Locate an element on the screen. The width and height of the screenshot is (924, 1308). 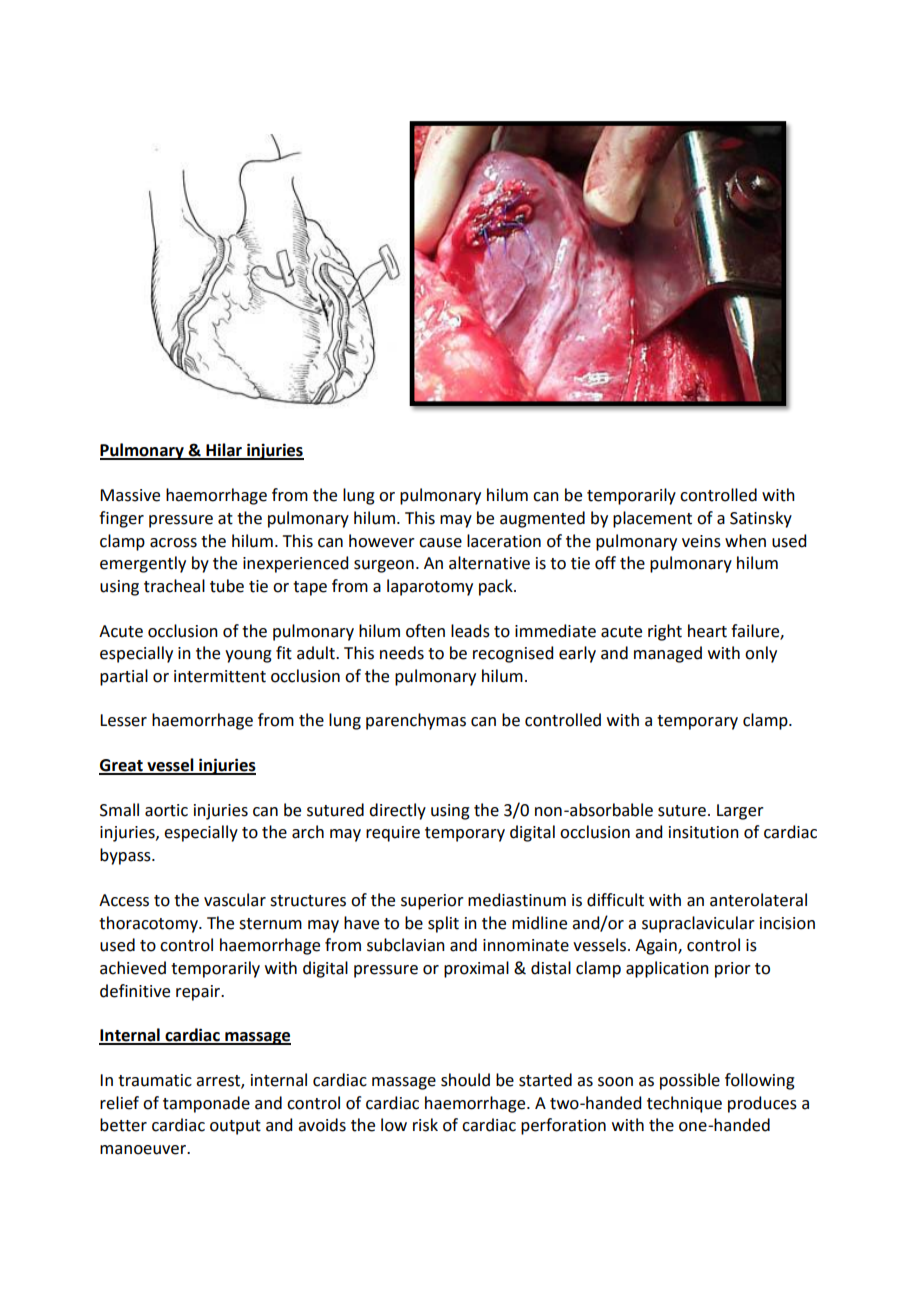
needs is located at coordinates (402, 653).
